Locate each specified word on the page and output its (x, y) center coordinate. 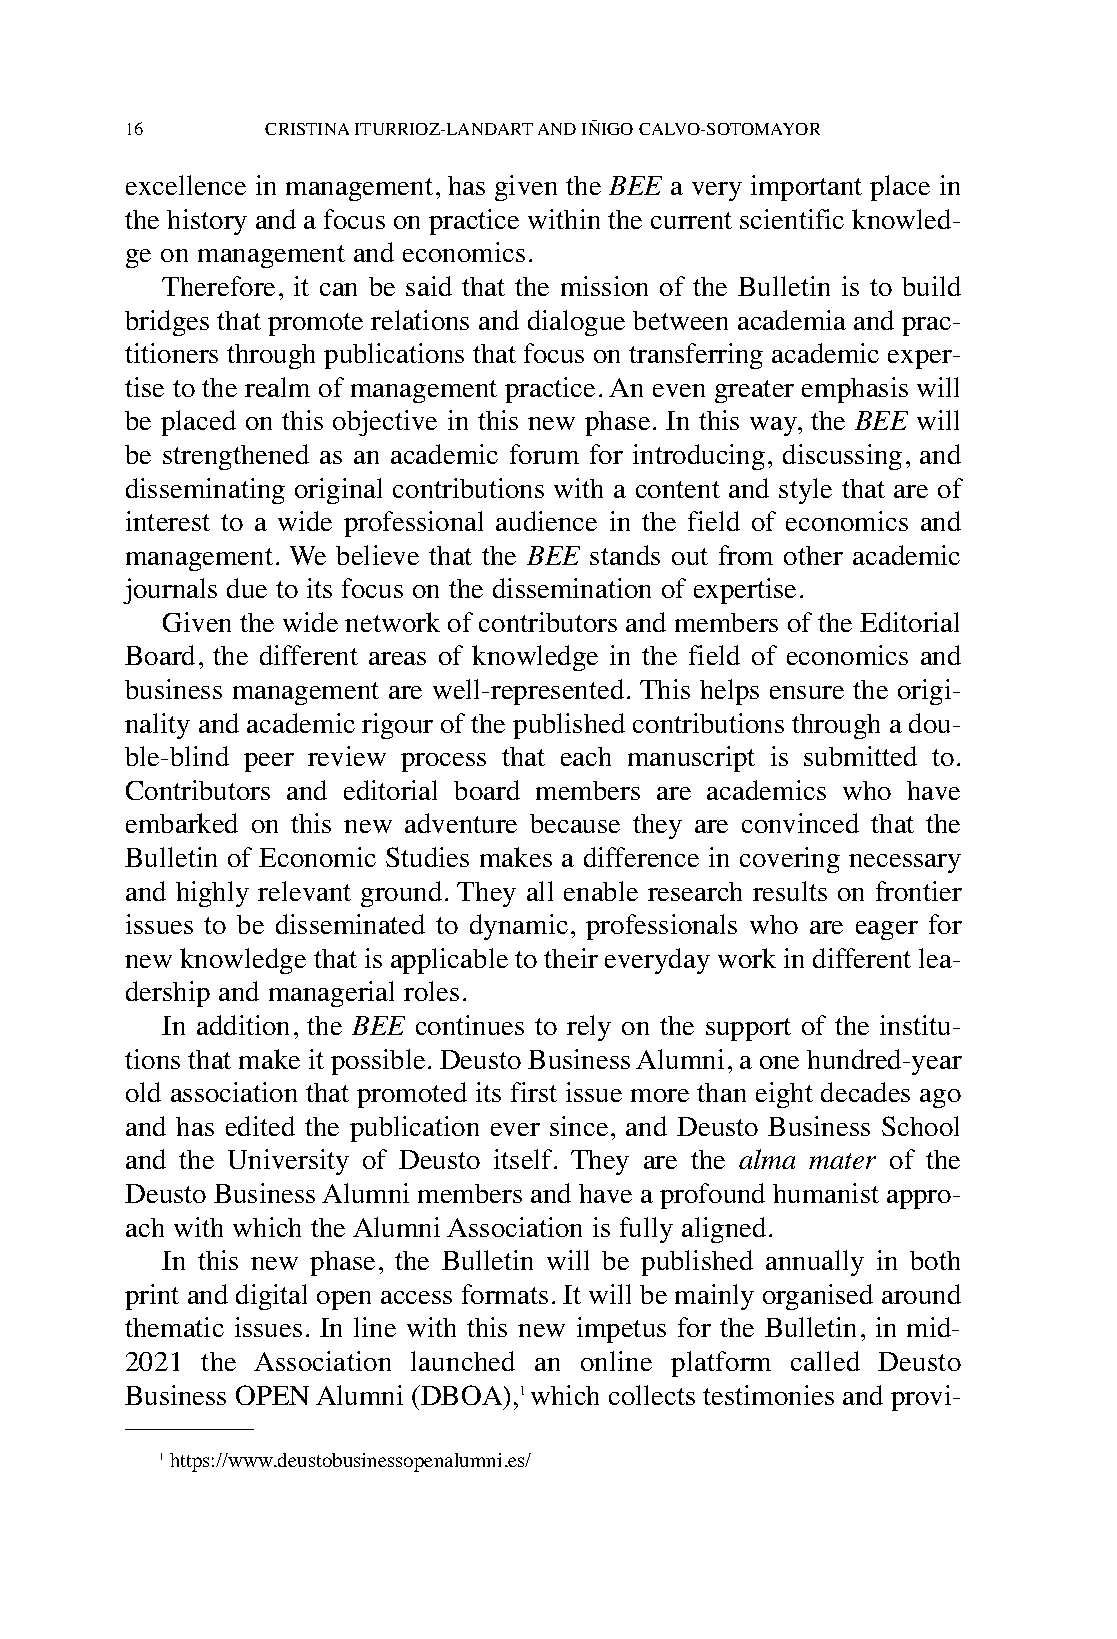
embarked (182, 823)
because (575, 823)
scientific (792, 219)
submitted (860, 756)
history (207, 222)
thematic (174, 1327)
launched (463, 1361)
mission (604, 286)
